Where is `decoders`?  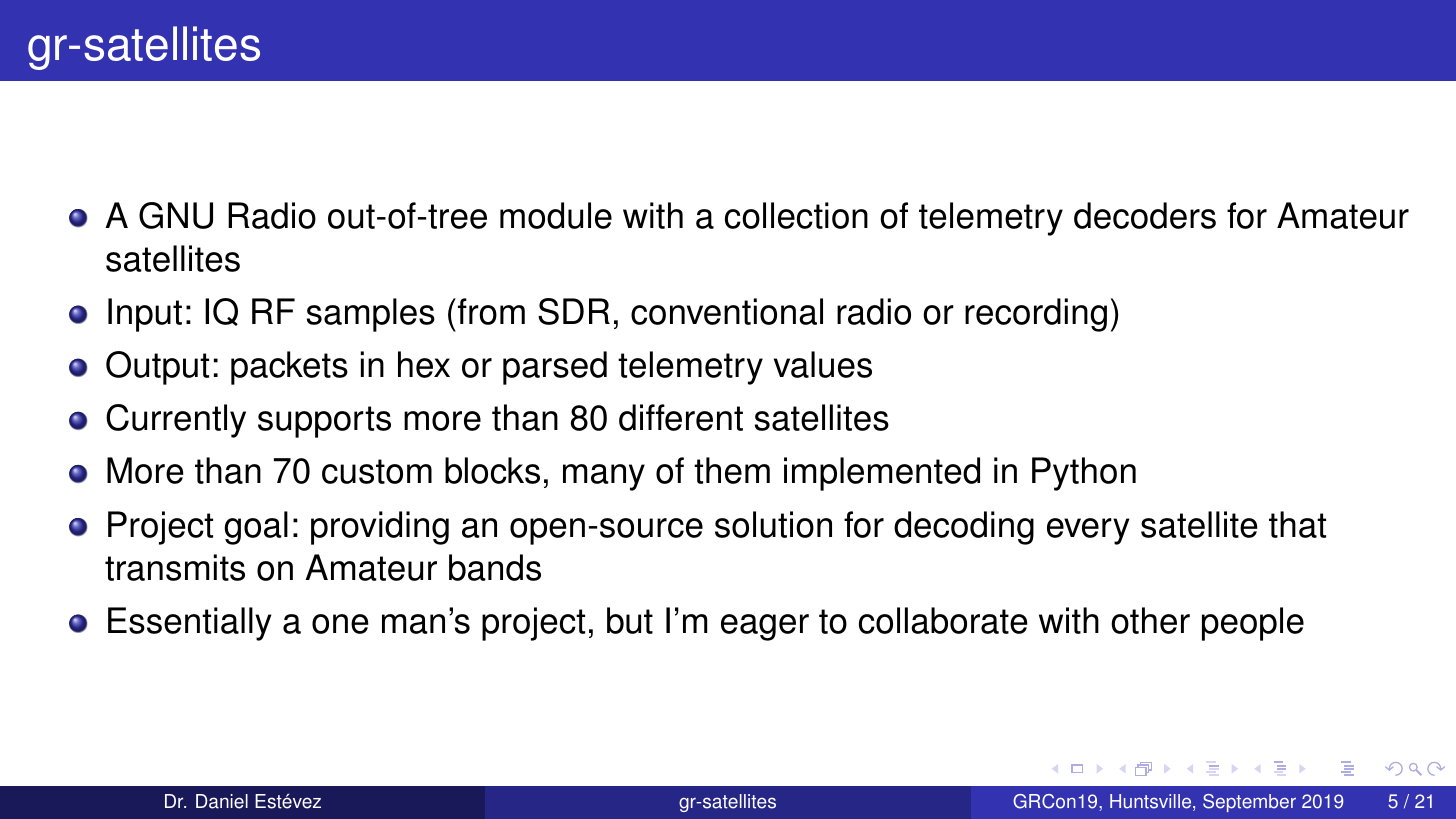 decoders is located at coordinates (1145, 215).
